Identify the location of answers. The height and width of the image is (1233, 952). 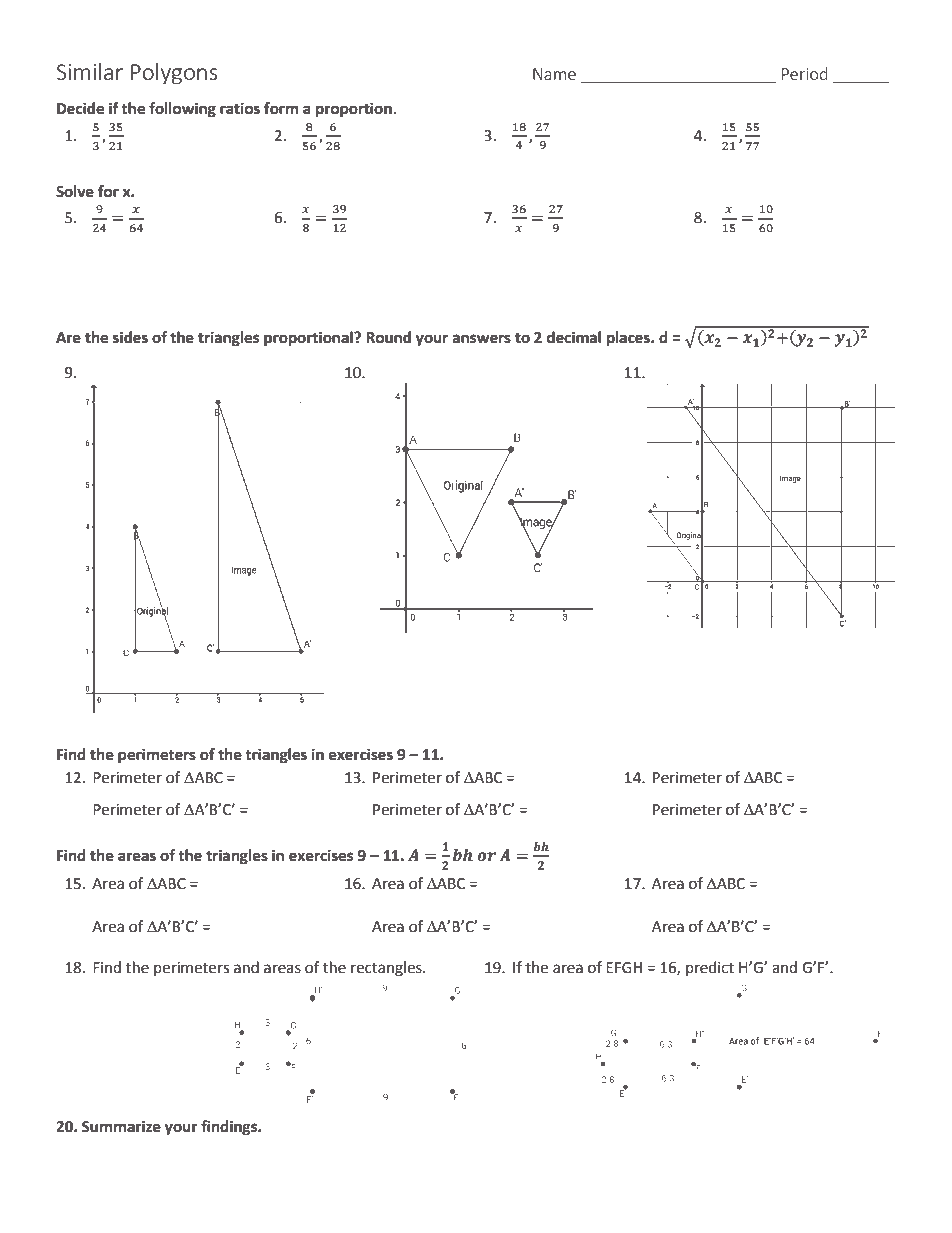
(482, 339).
